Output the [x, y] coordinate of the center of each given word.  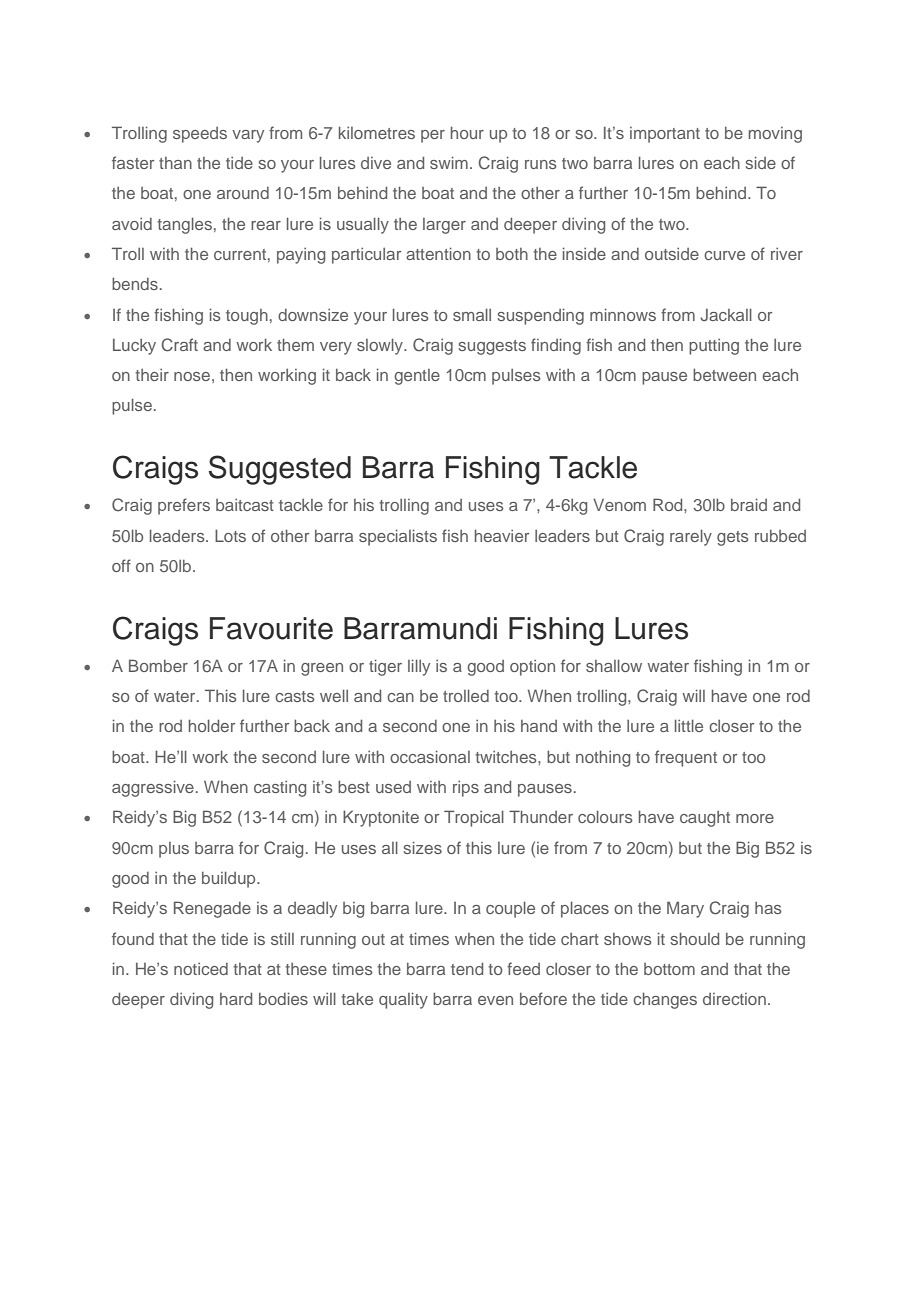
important [665, 135]
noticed [201, 969]
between [724, 374]
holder [212, 725]
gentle [417, 377]
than [175, 163]
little [689, 725]
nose [192, 376]
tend [467, 968]
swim [449, 162]
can [400, 697]
